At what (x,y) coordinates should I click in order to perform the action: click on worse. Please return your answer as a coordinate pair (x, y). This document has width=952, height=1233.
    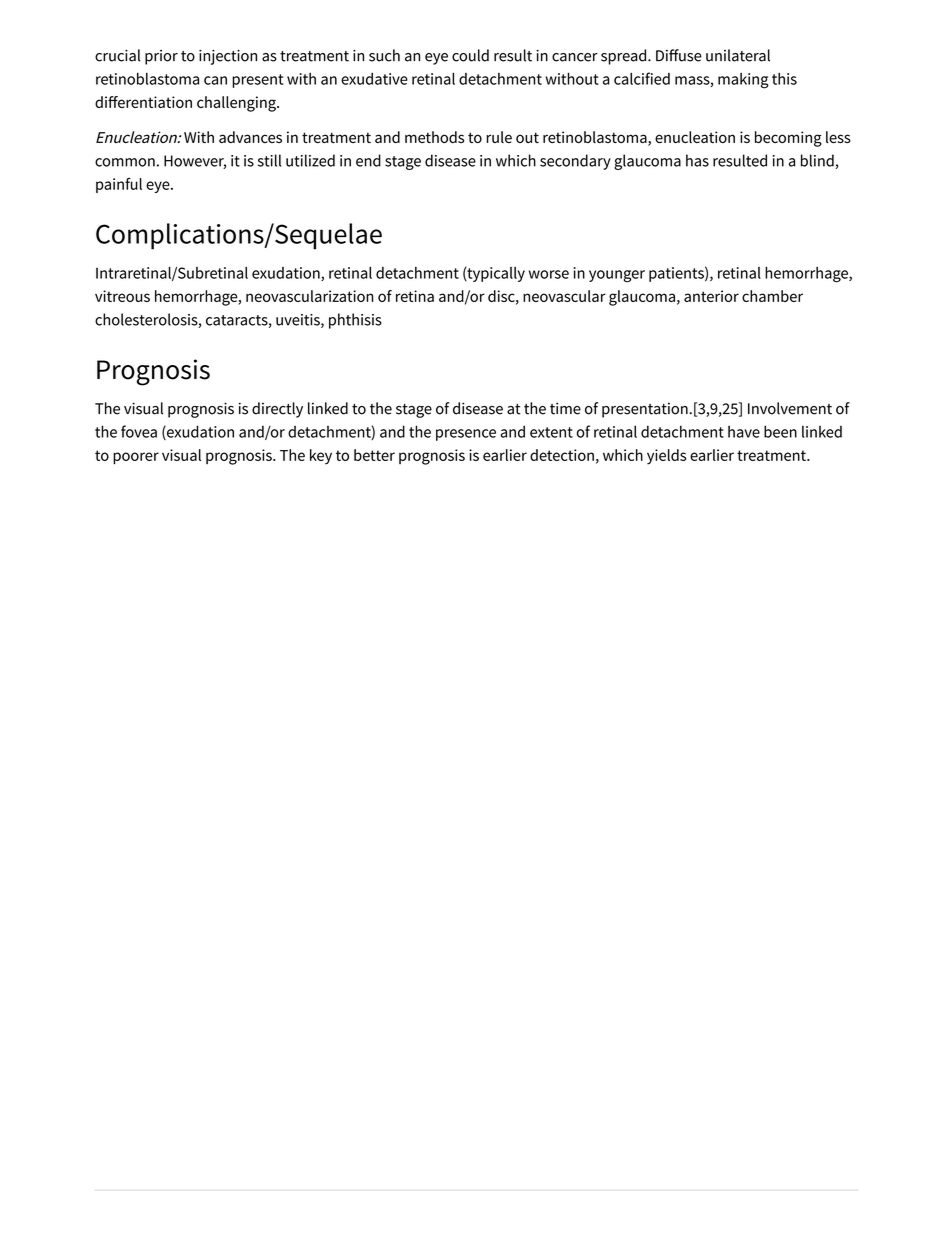
    Looking at the image, I should click on (549, 274).
